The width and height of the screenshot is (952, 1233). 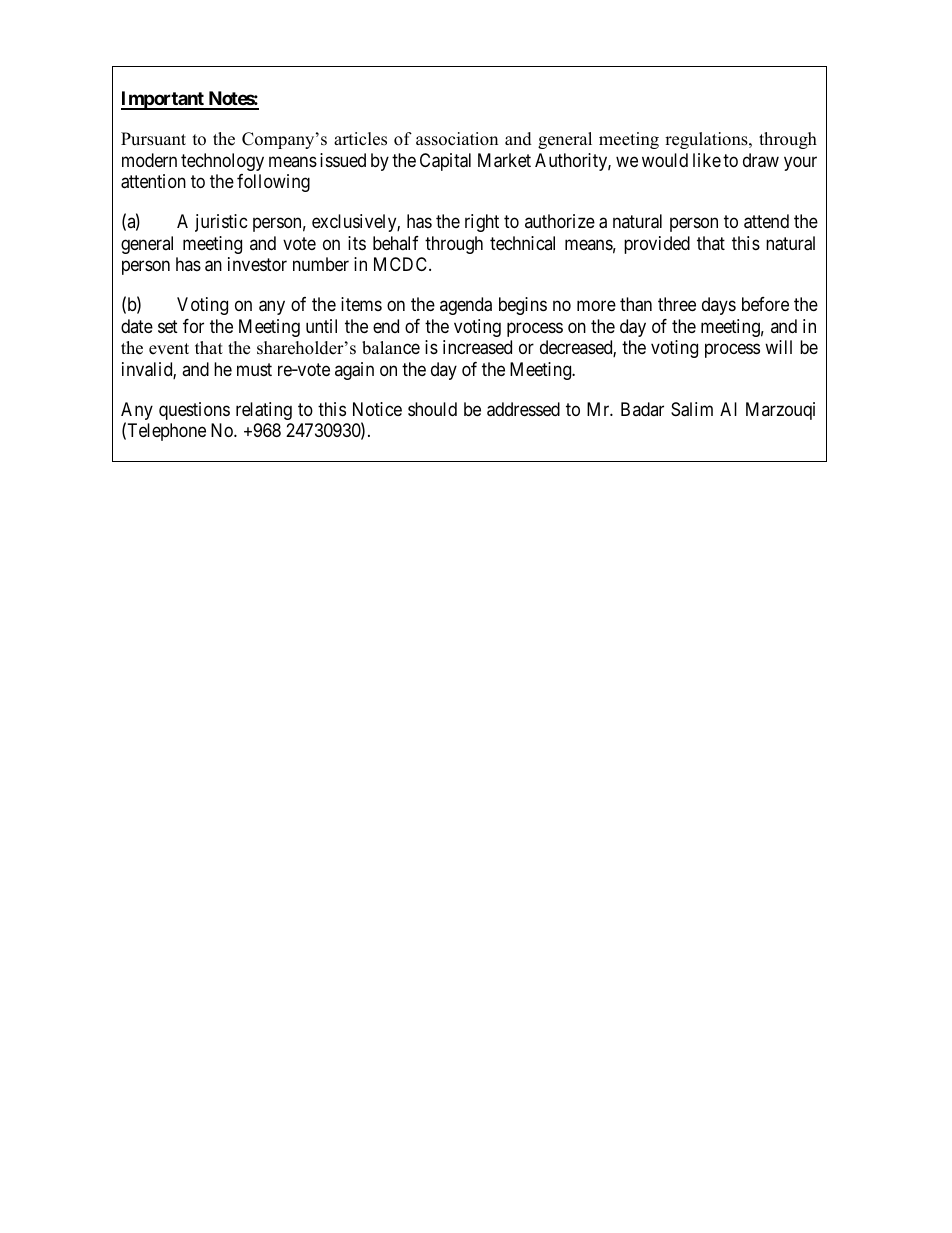 What do you see at coordinates (766, 221) in the screenshot?
I see `attend` at bounding box center [766, 221].
